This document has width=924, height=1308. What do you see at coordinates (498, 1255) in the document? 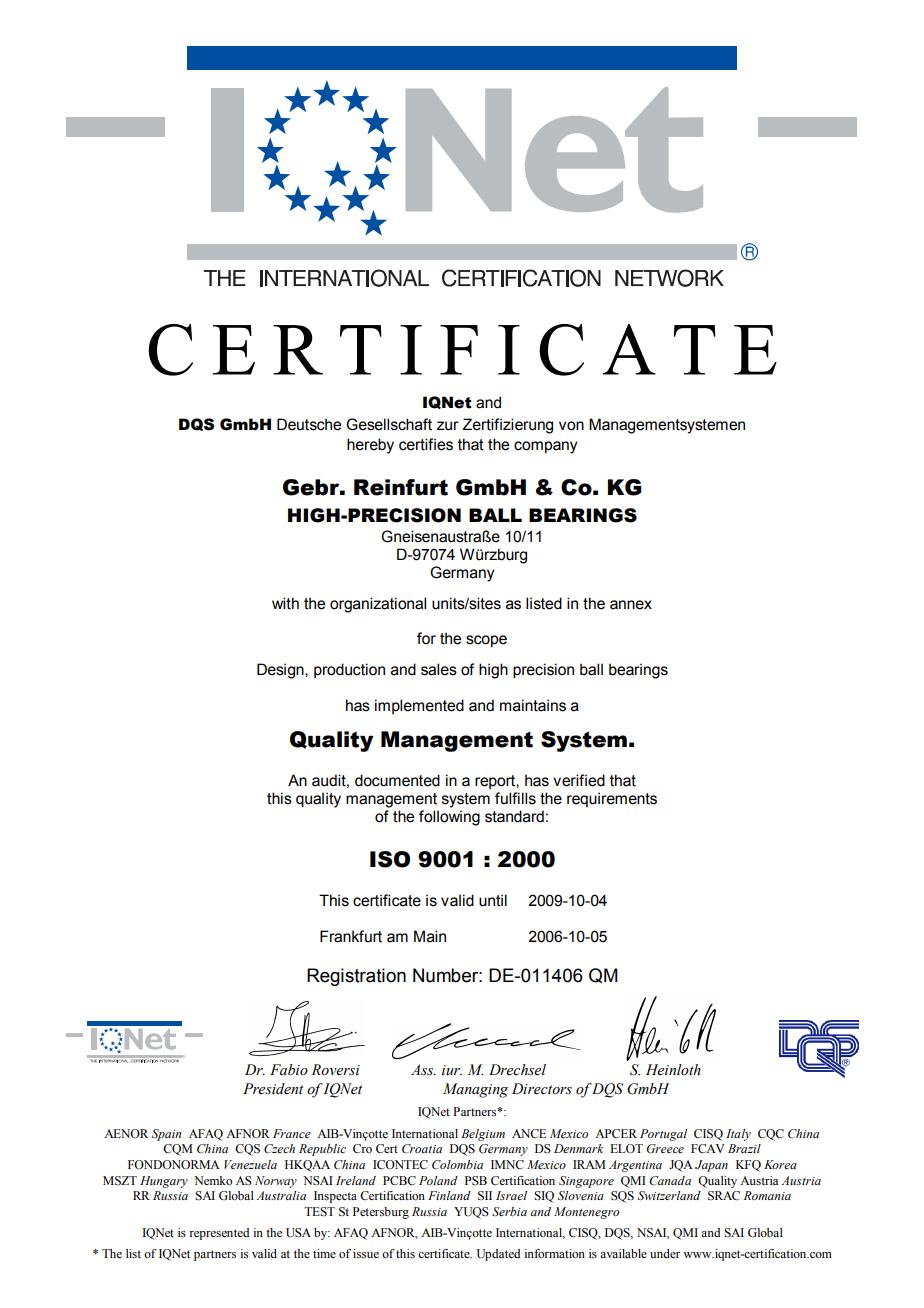
I see `Updated` at bounding box center [498, 1255].
